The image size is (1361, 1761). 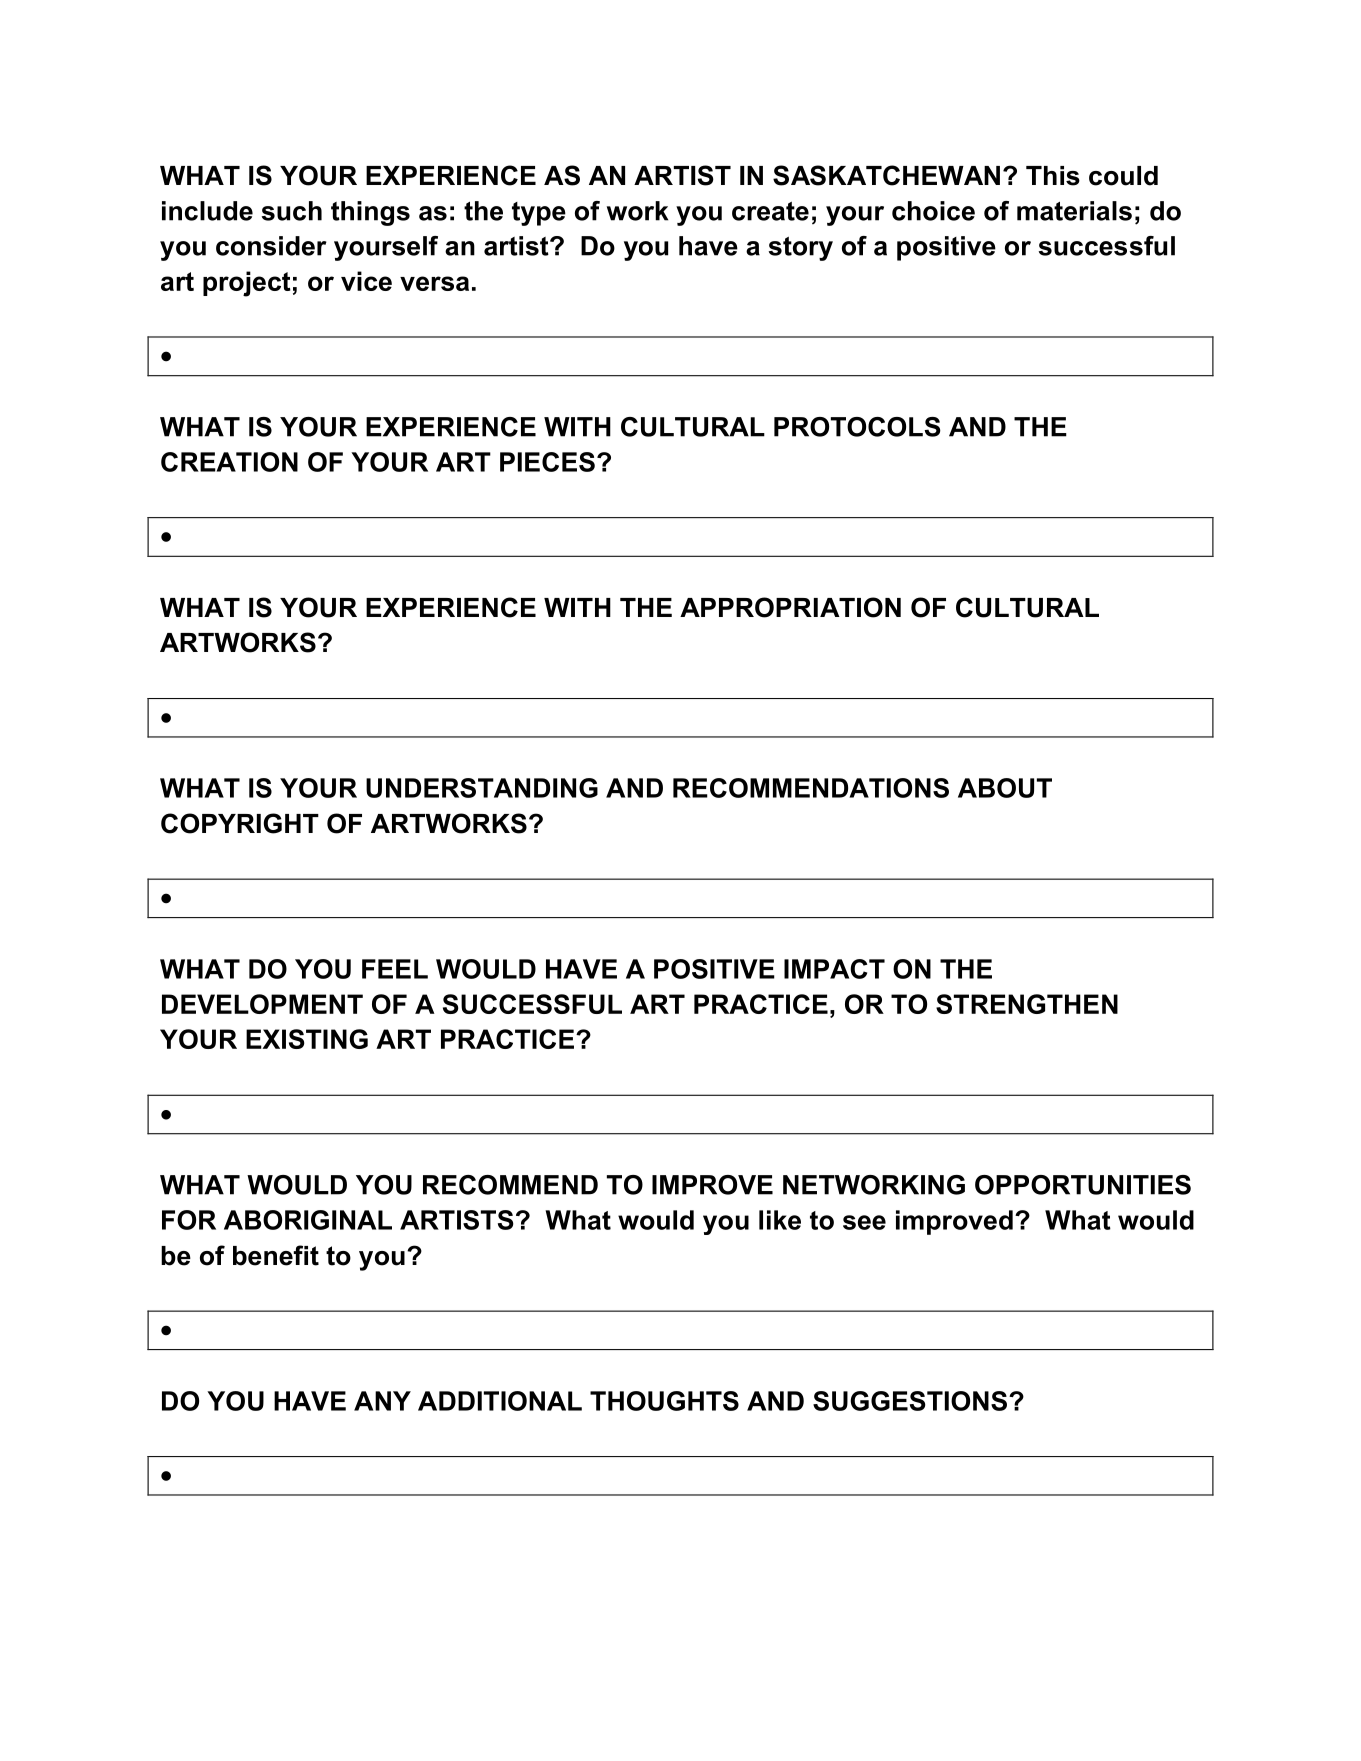 What do you see at coordinates (1005, 788) in the image?
I see `ABOUT` at bounding box center [1005, 788].
